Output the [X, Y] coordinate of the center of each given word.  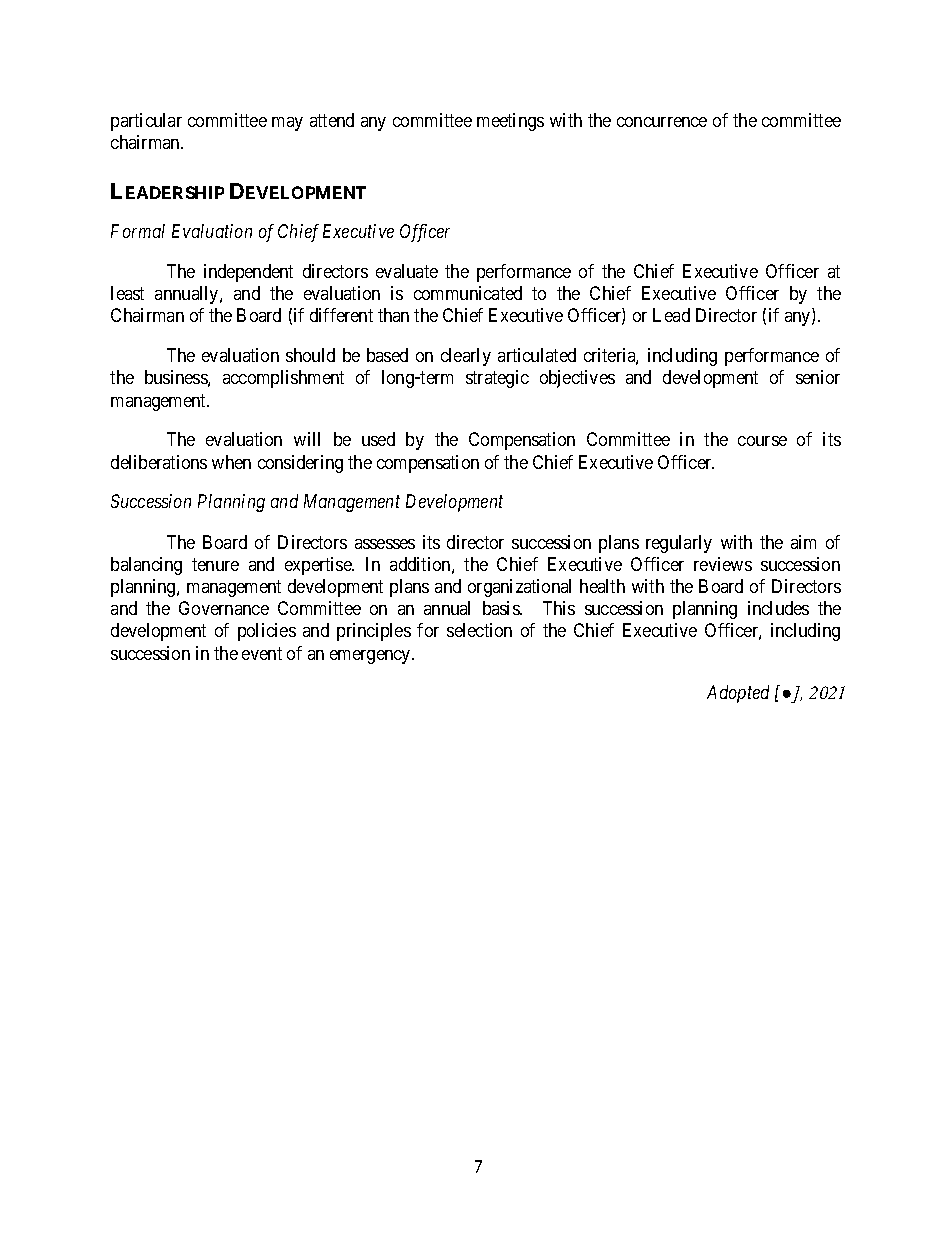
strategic [497, 379]
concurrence [662, 122]
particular [146, 122]
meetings [510, 122]
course [762, 441]
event [262, 653]
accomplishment [283, 379]
